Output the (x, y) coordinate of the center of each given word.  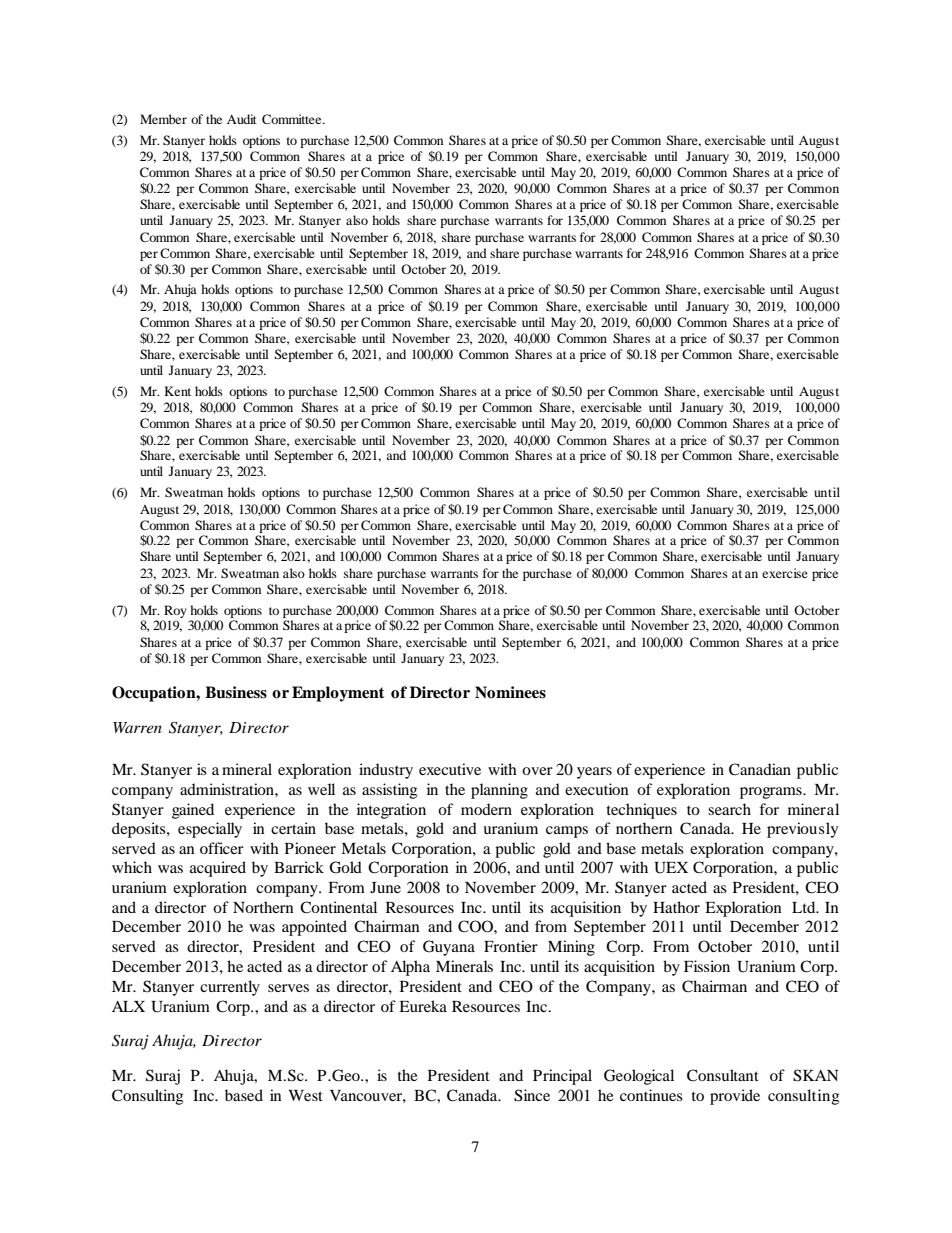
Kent (177, 391)
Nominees (510, 692)
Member (163, 119)
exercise (785, 573)
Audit (242, 119)
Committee (293, 119)
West (305, 1095)
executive (450, 769)
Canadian (760, 769)
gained (193, 811)
